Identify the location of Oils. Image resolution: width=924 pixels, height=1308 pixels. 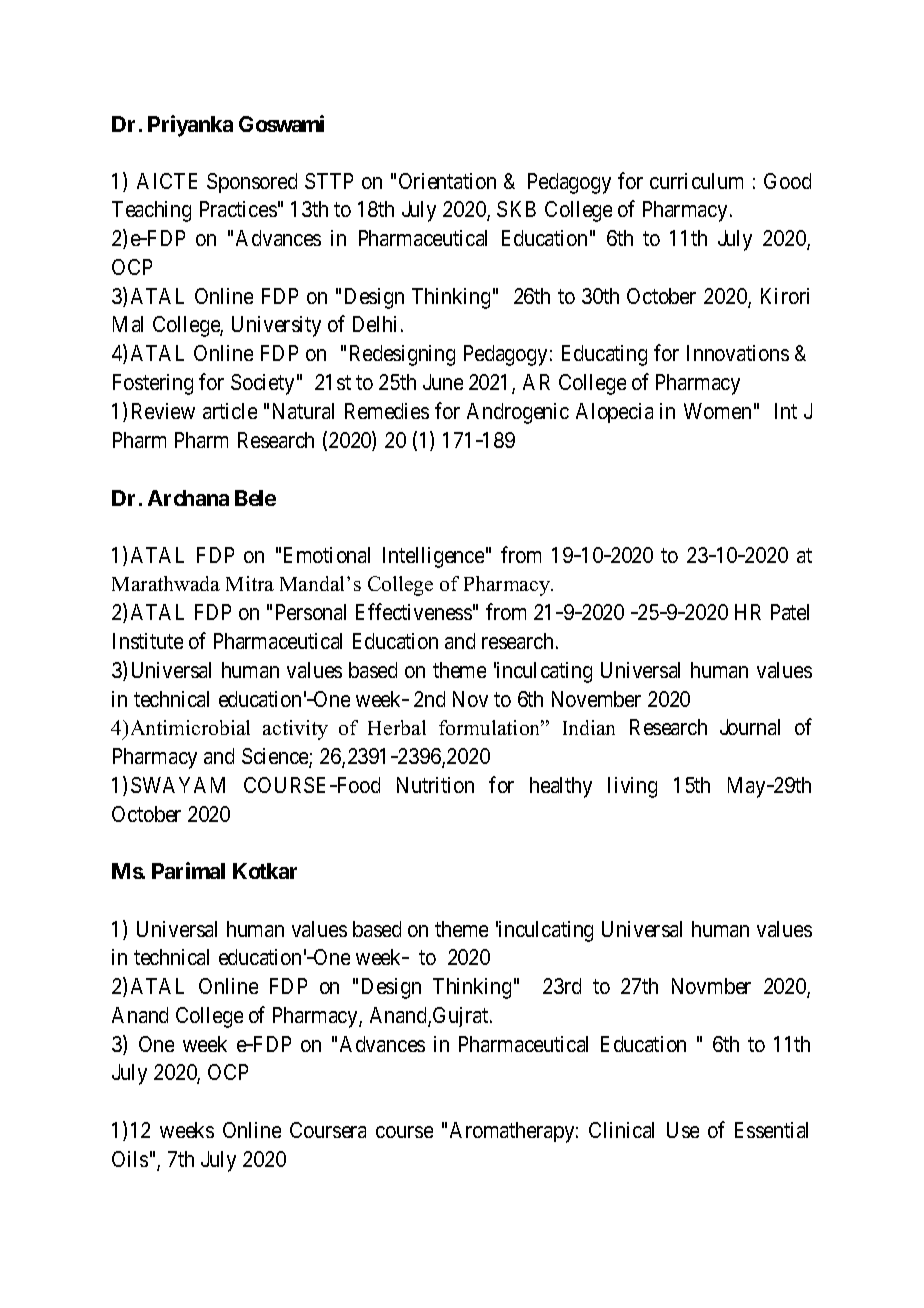
(130, 1159).
